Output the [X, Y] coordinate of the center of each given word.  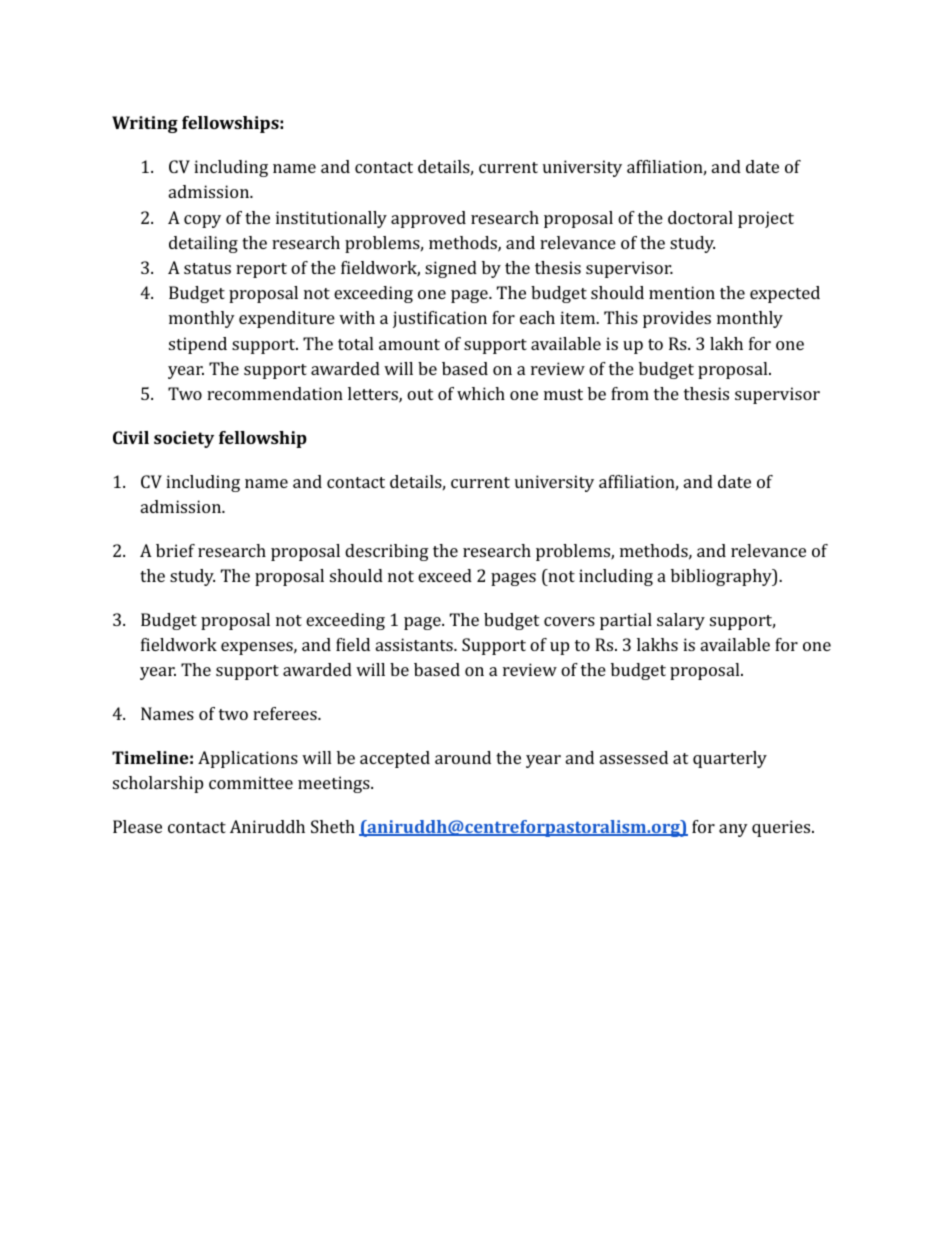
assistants [415, 644]
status [207, 268]
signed [451, 269]
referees [286, 713]
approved [428, 219]
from [630, 393]
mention [682, 292]
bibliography [722, 577]
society [184, 439]
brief [175, 550]
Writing [145, 124]
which [481, 393]
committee [251, 782]
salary [681, 621]
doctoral [700, 217]
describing [387, 552]
